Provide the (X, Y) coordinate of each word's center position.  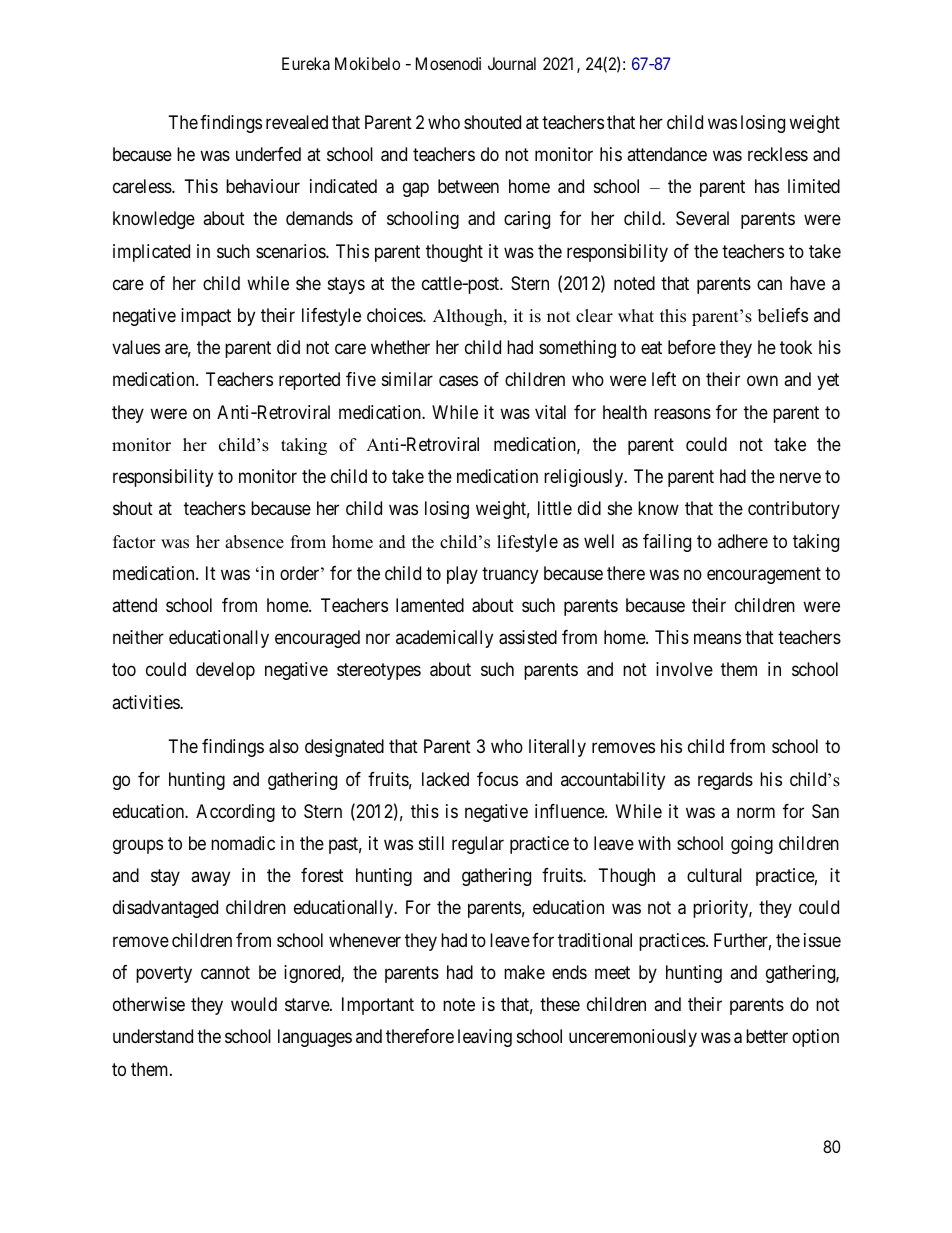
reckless (778, 154)
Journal (512, 63)
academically (444, 639)
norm (756, 812)
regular (478, 845)
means (717, 639)
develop (225, 671)
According (235, 813)
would (254, 1004)
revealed (297, 122)
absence (254, 542)
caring (527, 220)
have (807, 283)
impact (206, 317)
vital (550, 412)
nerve (800, 478)
